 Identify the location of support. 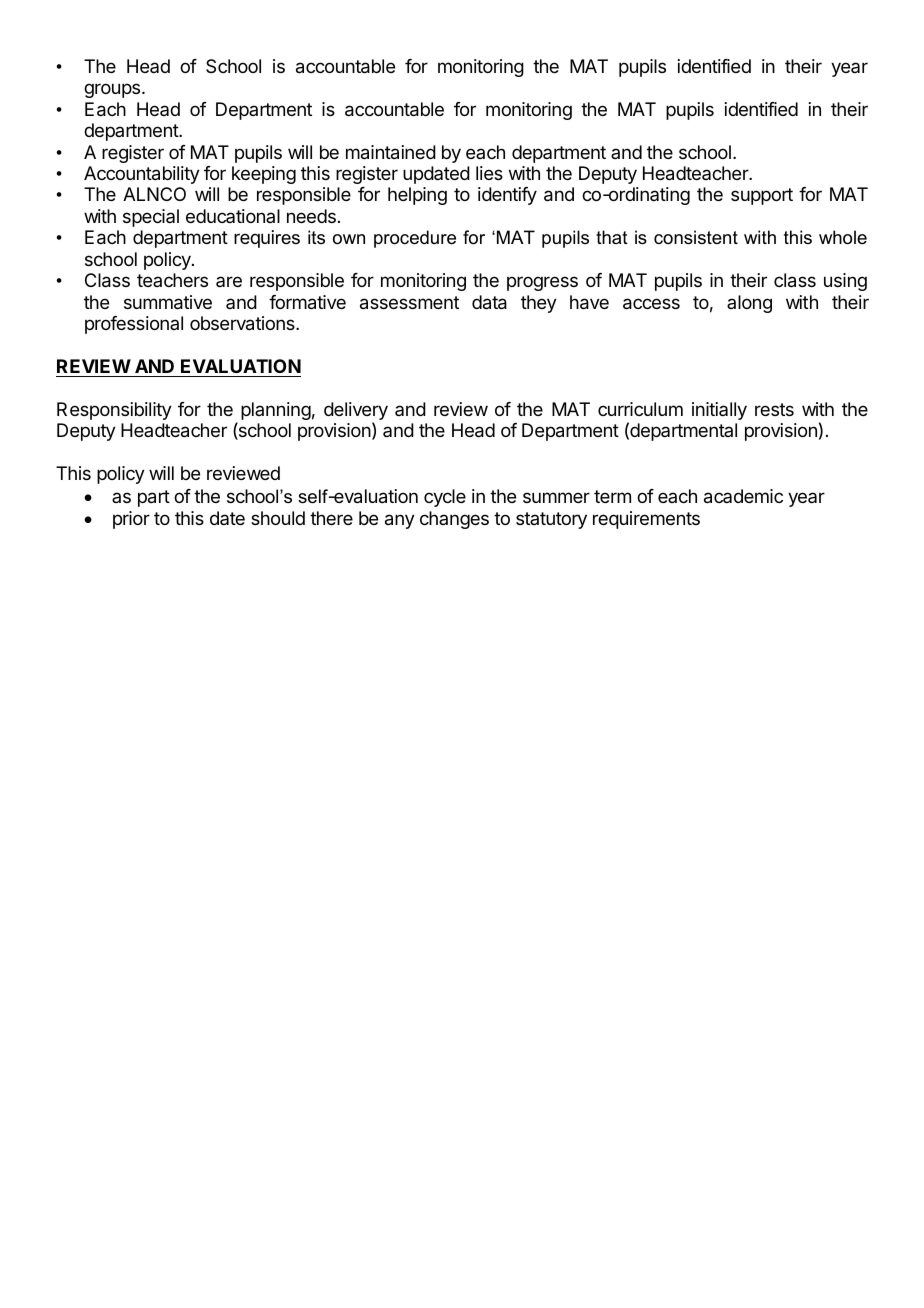
(762, 196).
